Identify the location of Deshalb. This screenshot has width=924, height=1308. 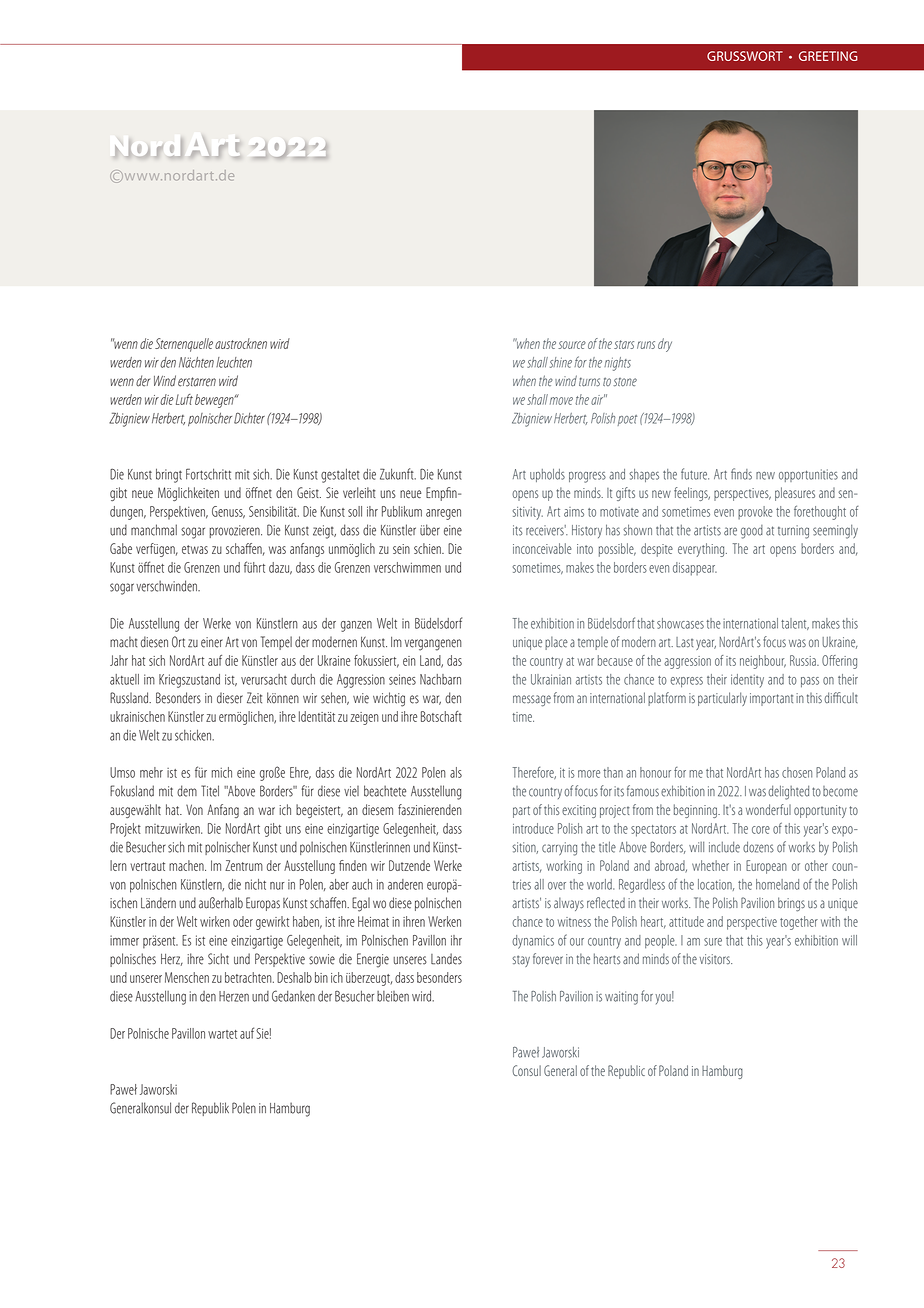
(294, 977).
